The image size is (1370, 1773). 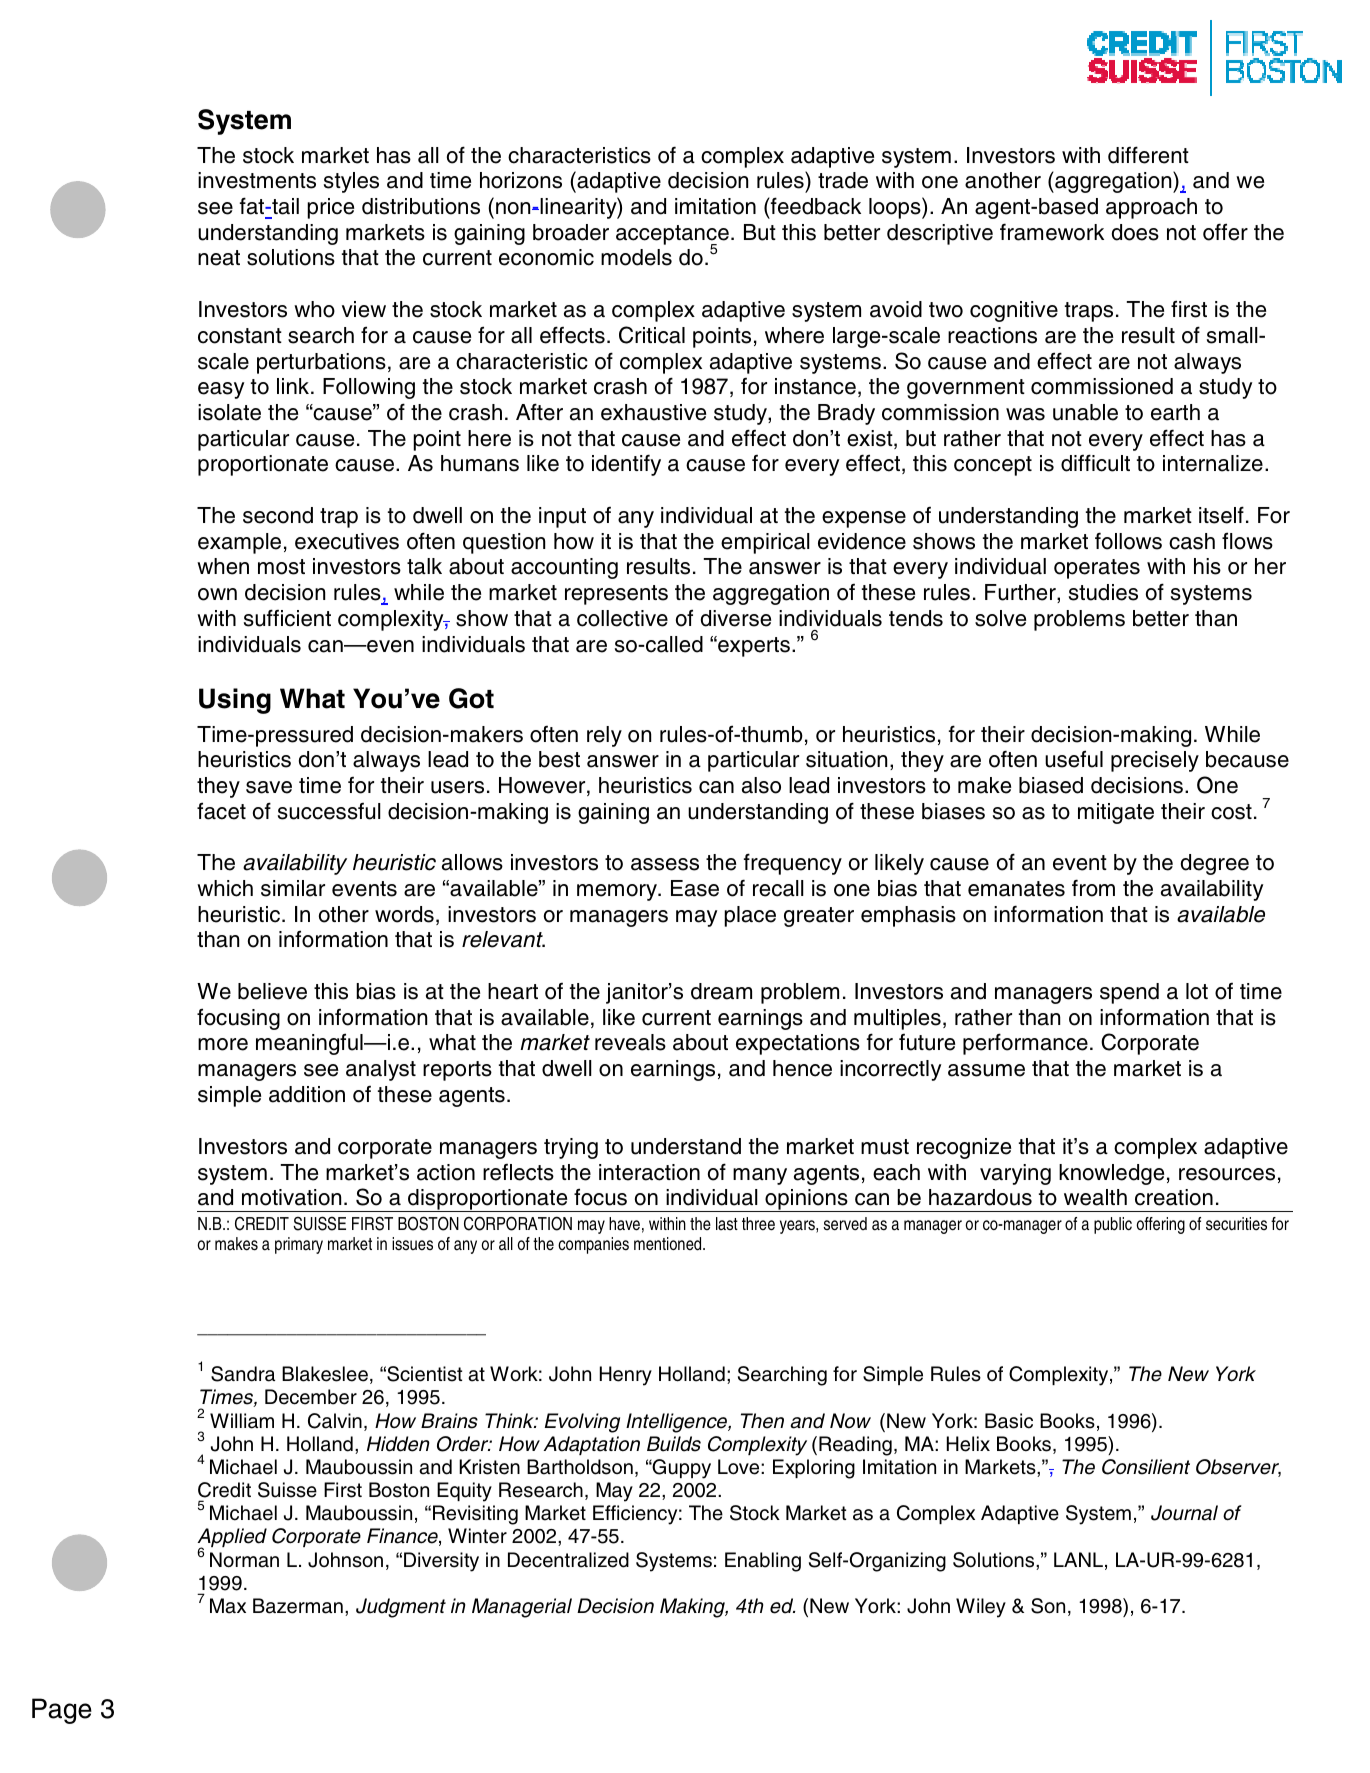 I want to click on Decentralized, so click(x=568, y=1560).
